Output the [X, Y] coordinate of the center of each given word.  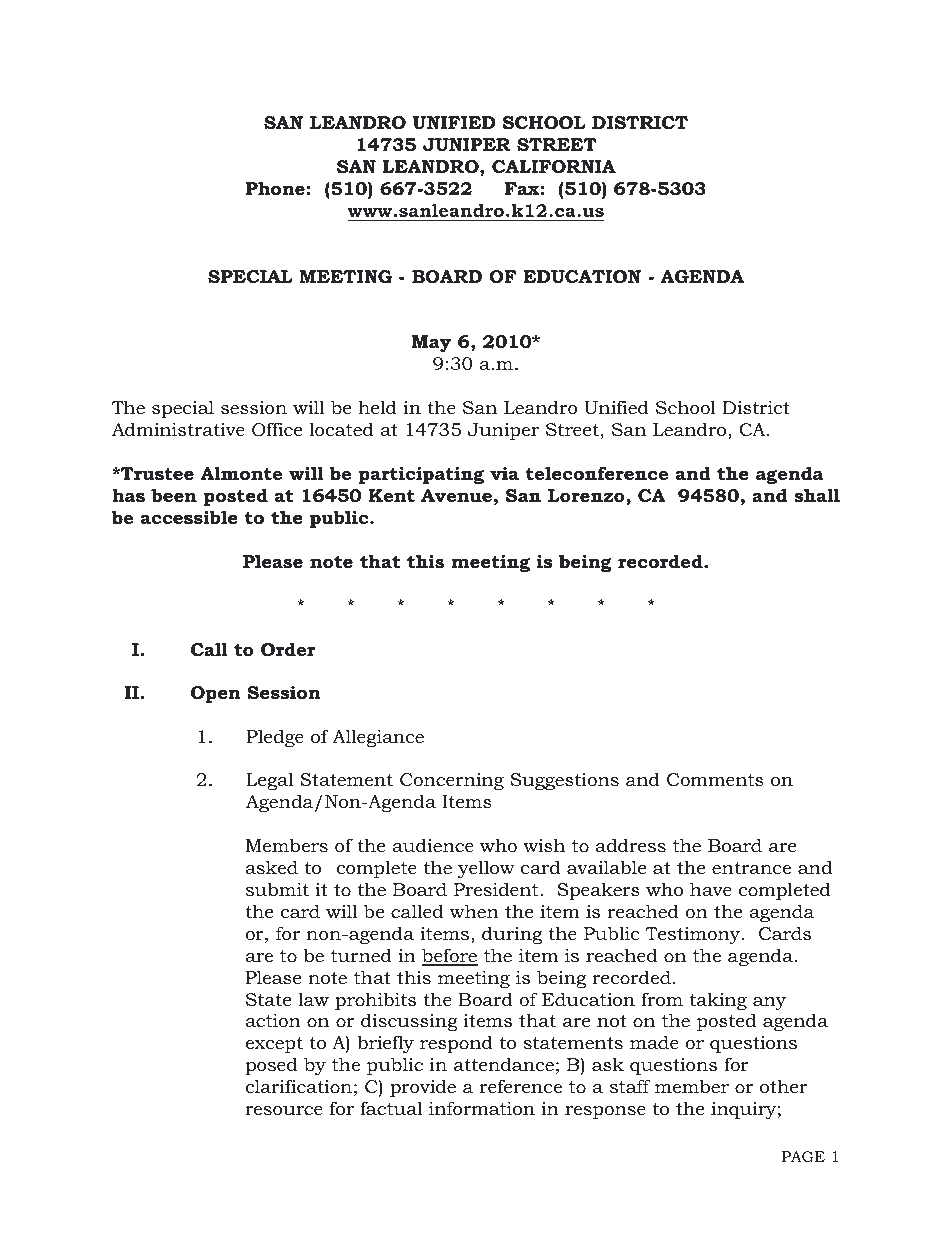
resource [284, 1111]
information [482, 1108]
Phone [275, 188]
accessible [189, 517]
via [504, 473]
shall [817, 495]
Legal [270, 781]
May [432, 344]
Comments [715, 780]
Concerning [452, 781]
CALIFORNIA [554, 167]
